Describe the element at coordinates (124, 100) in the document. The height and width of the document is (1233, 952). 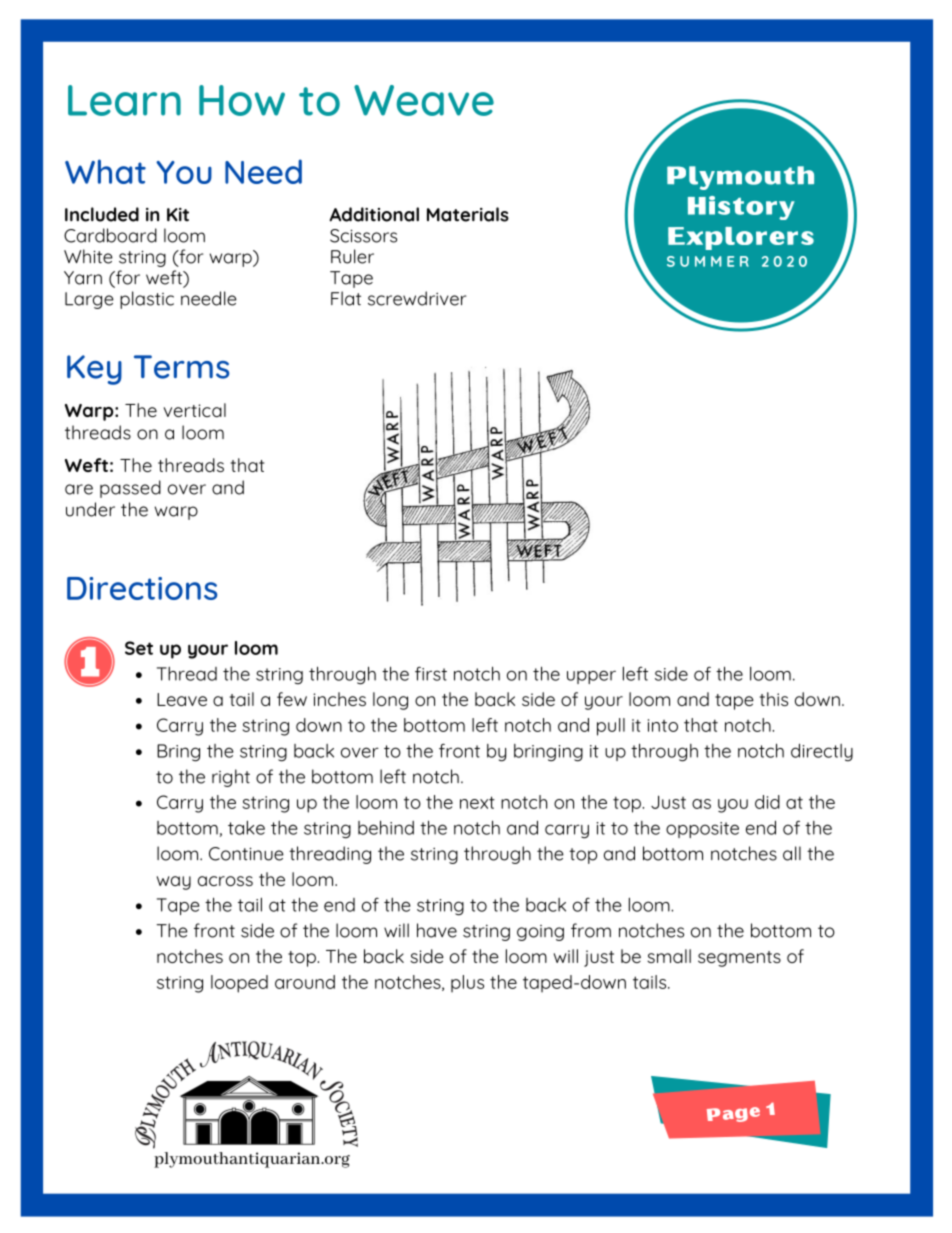
I see `Learn` at that location.
